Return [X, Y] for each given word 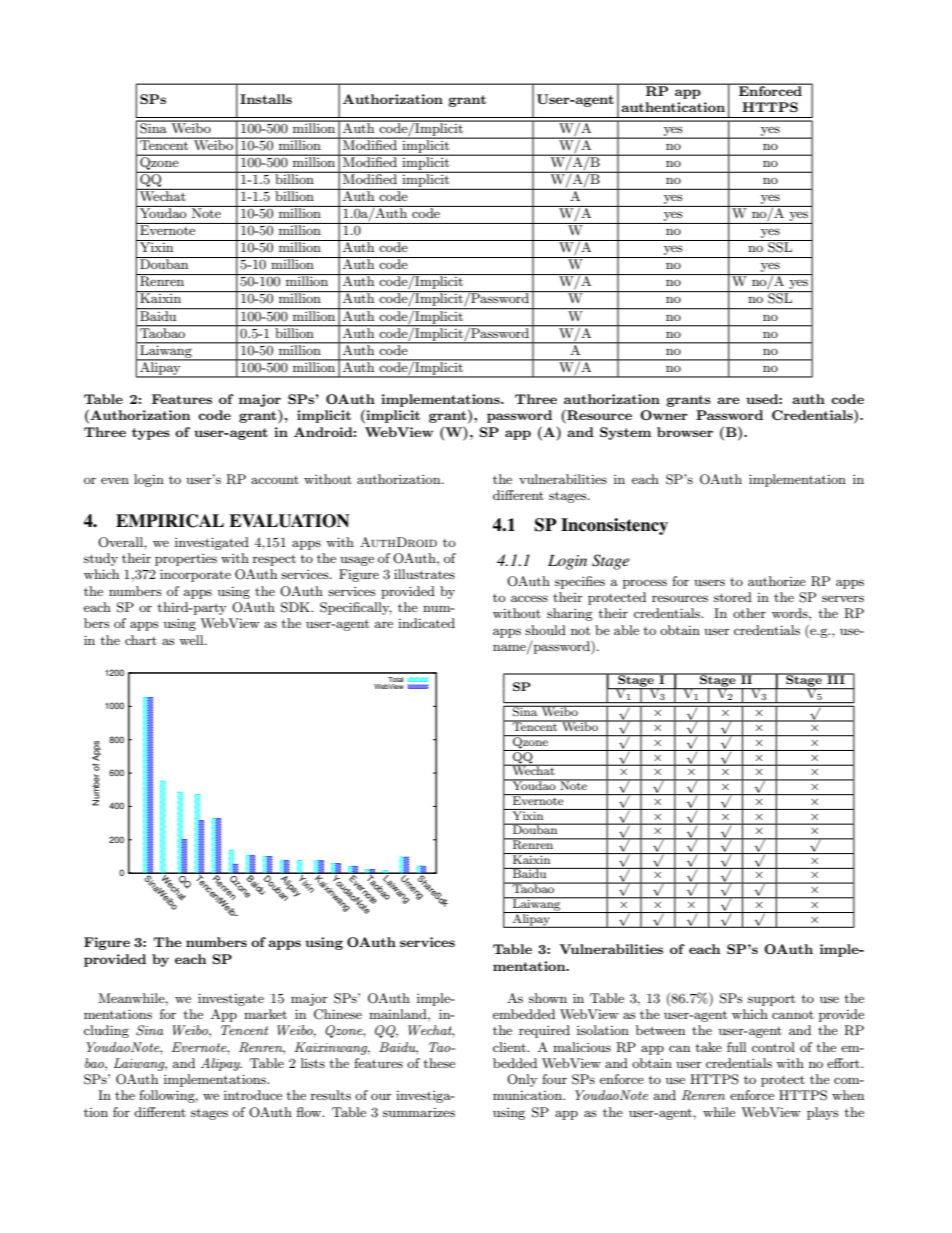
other [749, 613]
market [265, 1014]
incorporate [195, 575]
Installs [266, 99]
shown [548, 998]
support [771, 1000]
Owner [664, 415]
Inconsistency [614, 526]
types [151, 434]
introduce [253, 1095]
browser [685, 432]
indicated [426, 623]
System [625, 433]
